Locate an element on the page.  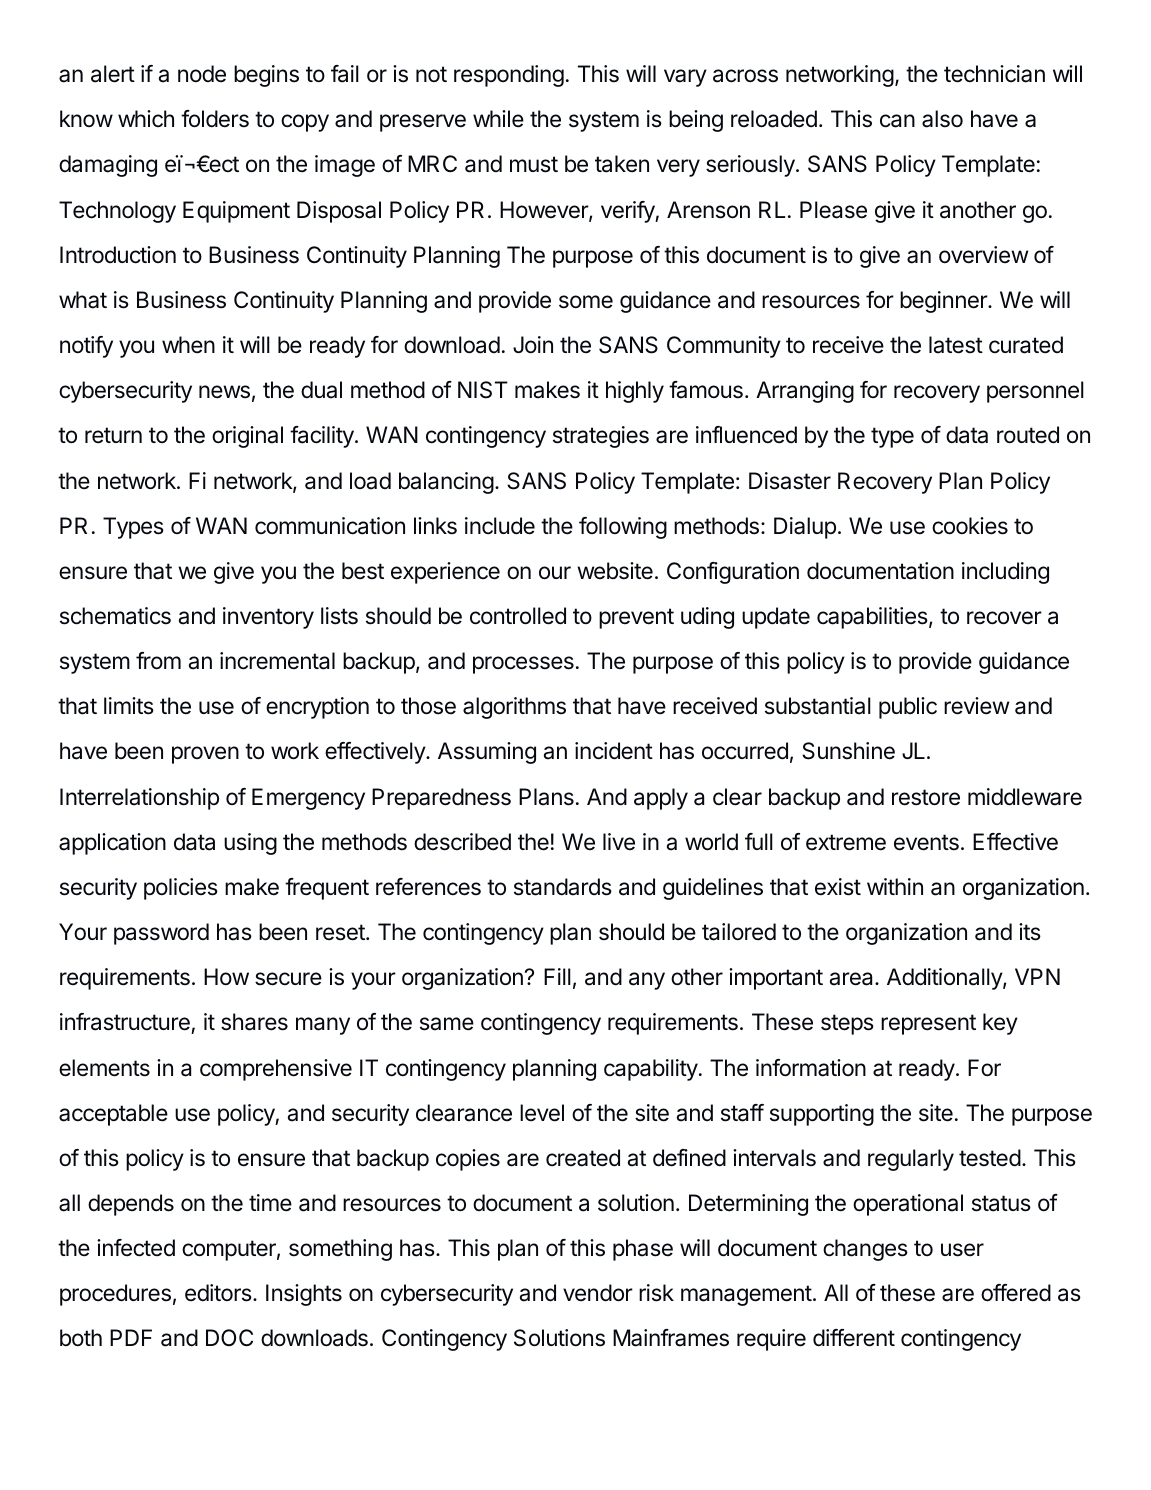
shares is located at coordinates (254, 1022).
